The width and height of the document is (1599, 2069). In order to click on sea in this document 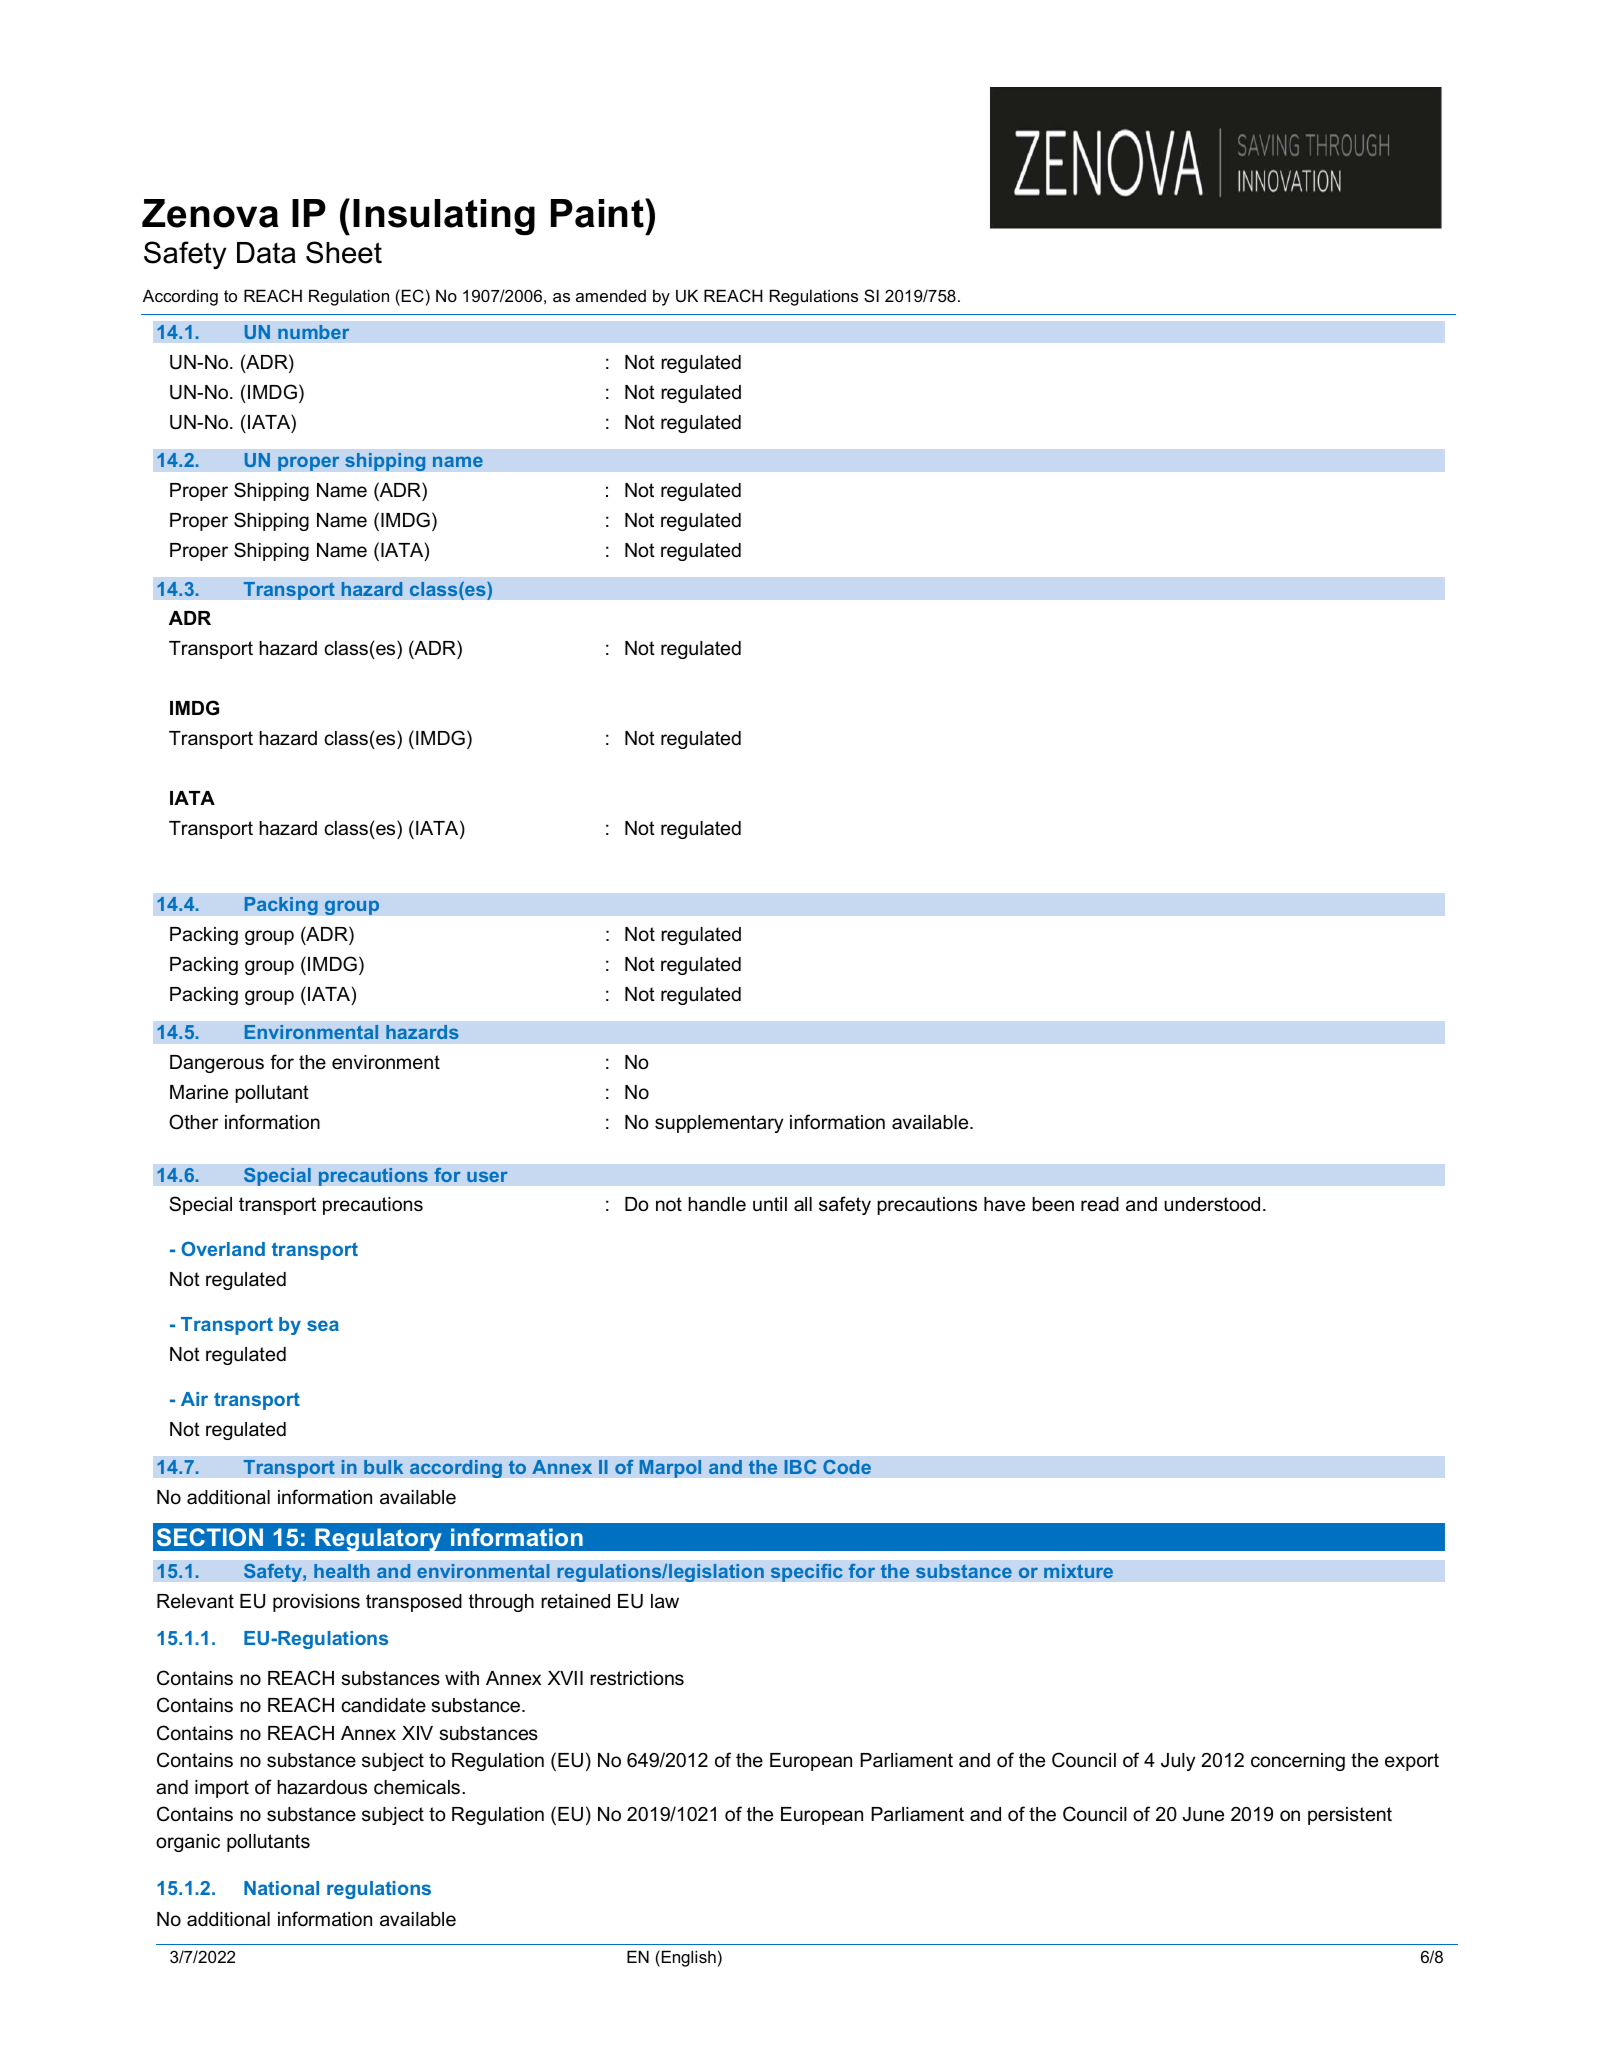, I will do `click(323, 1325)`.
